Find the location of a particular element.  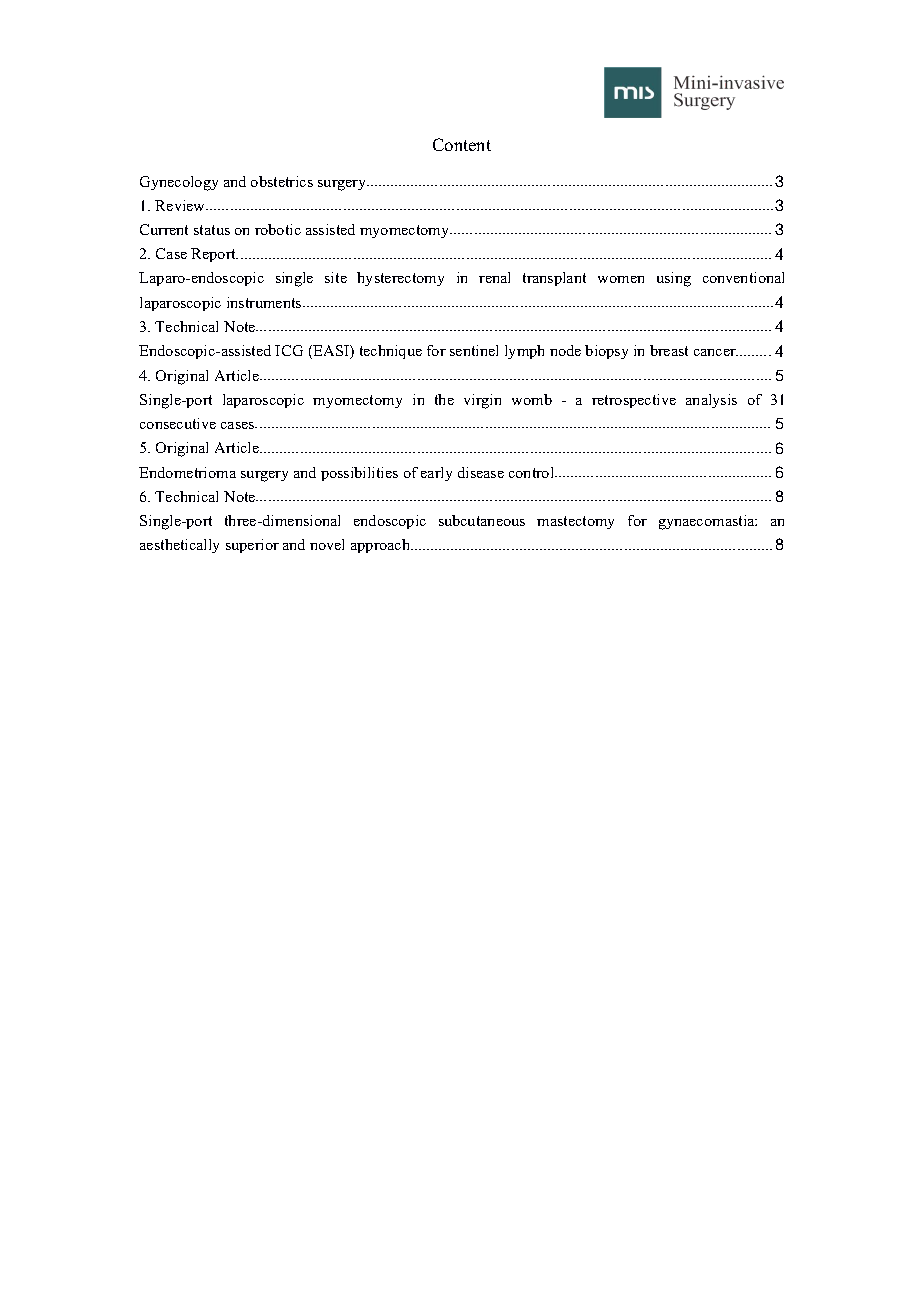

using is located at coordinates (674, 279).
